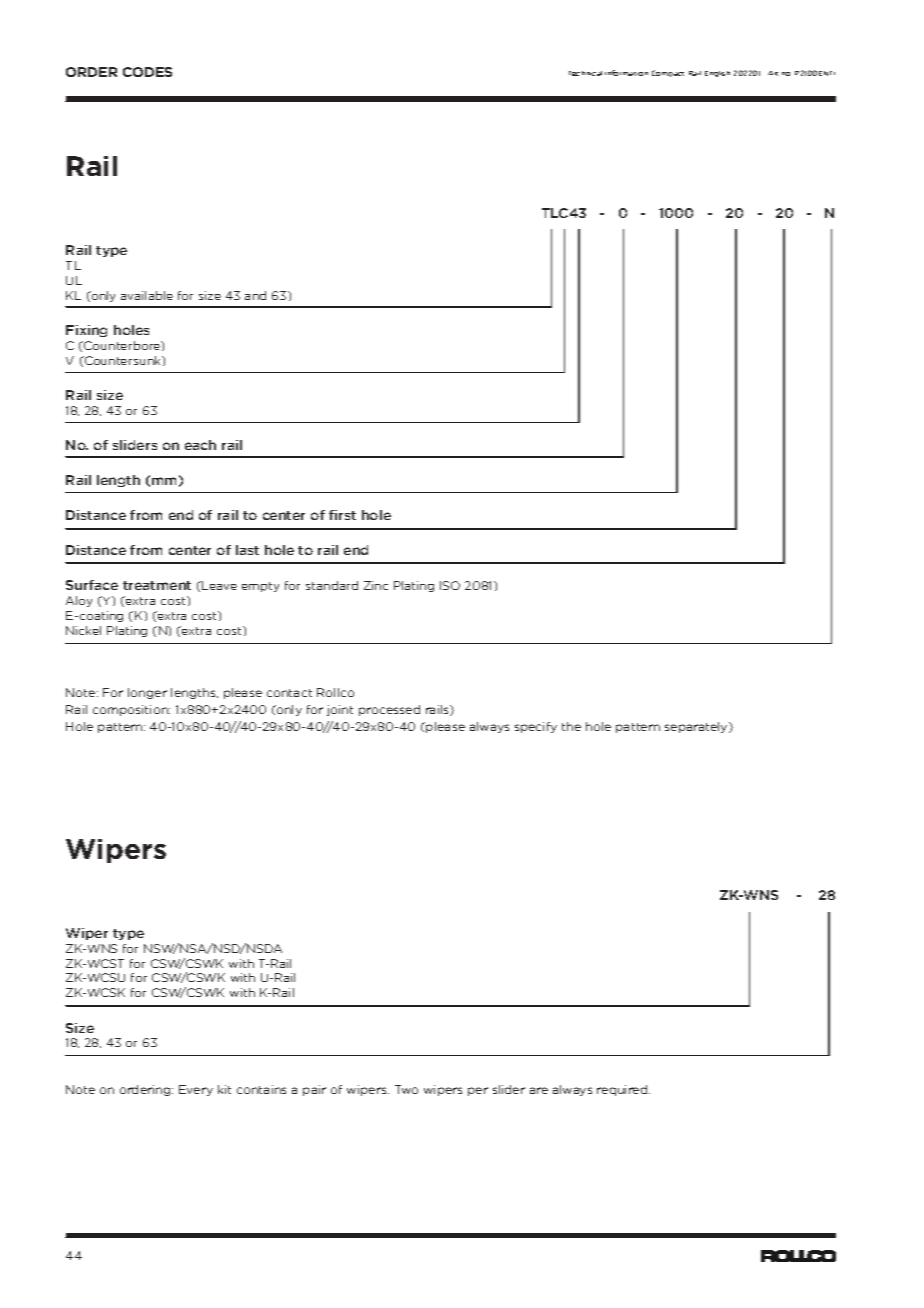 The height and width of the image is (1308, 924). I want to click on Zinc, so click(376, 585).
